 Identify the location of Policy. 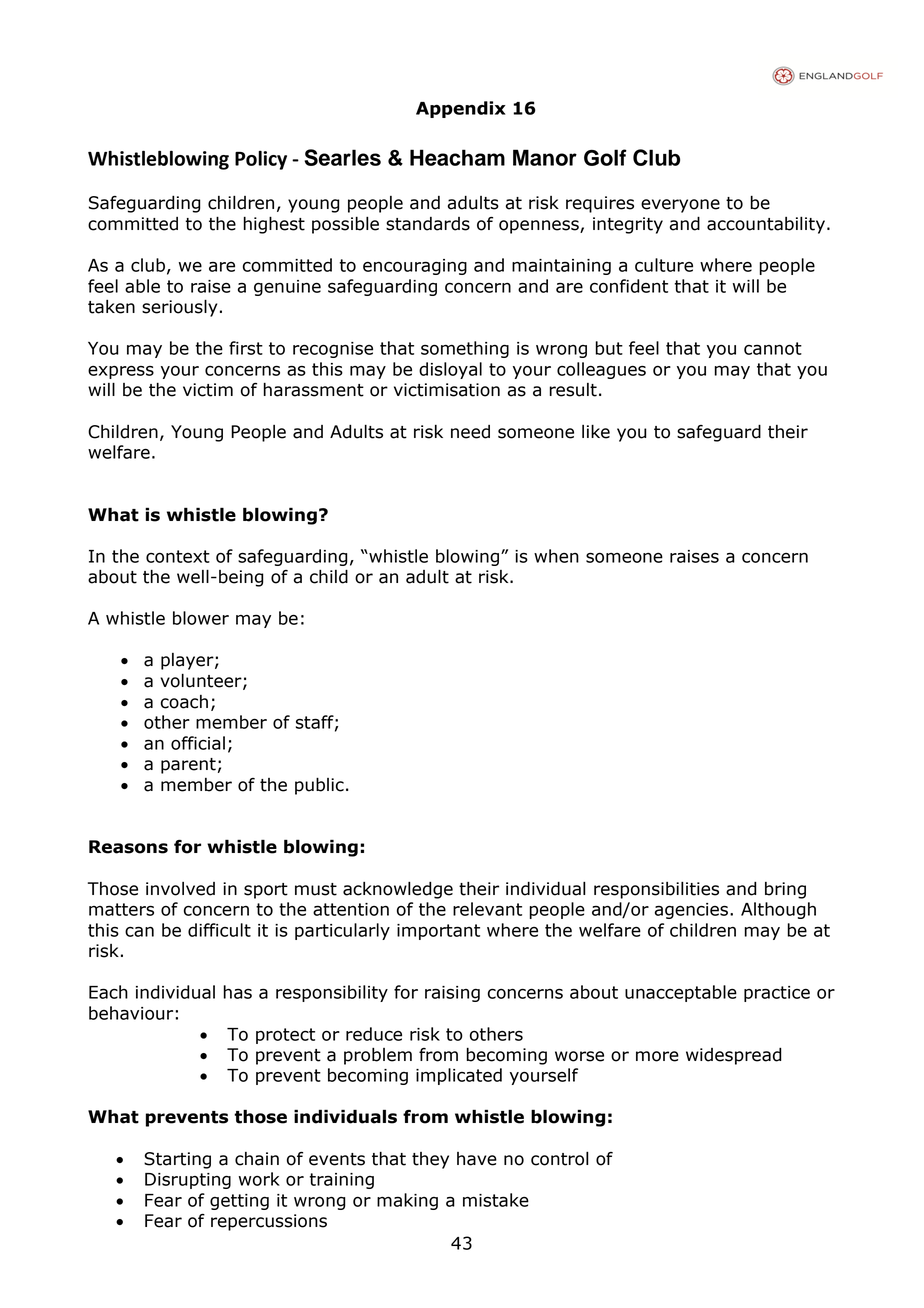
(261, 160).
